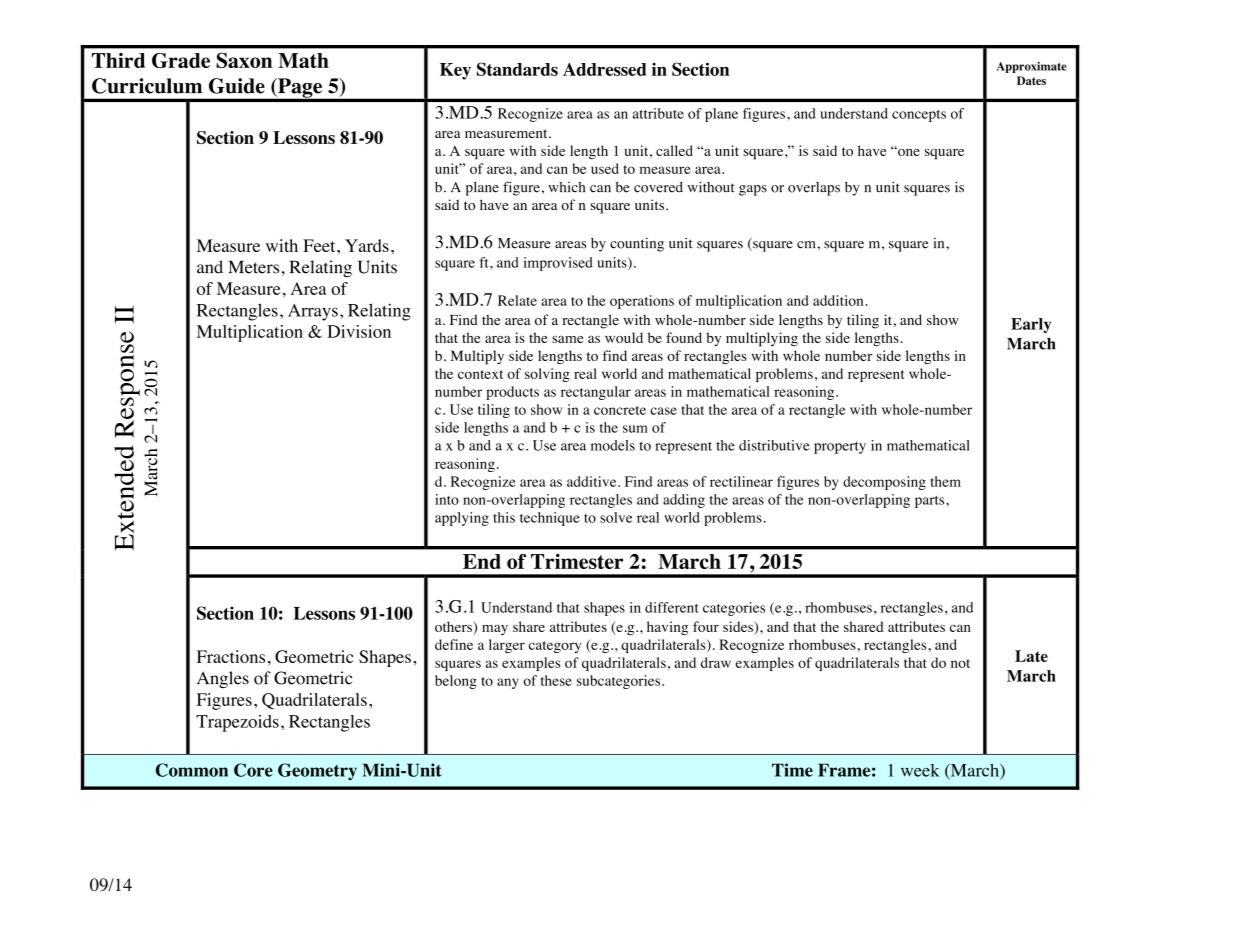 The height and width of the screenshot is (952, 1233). I want to click on Meters, so click(253, 267).
